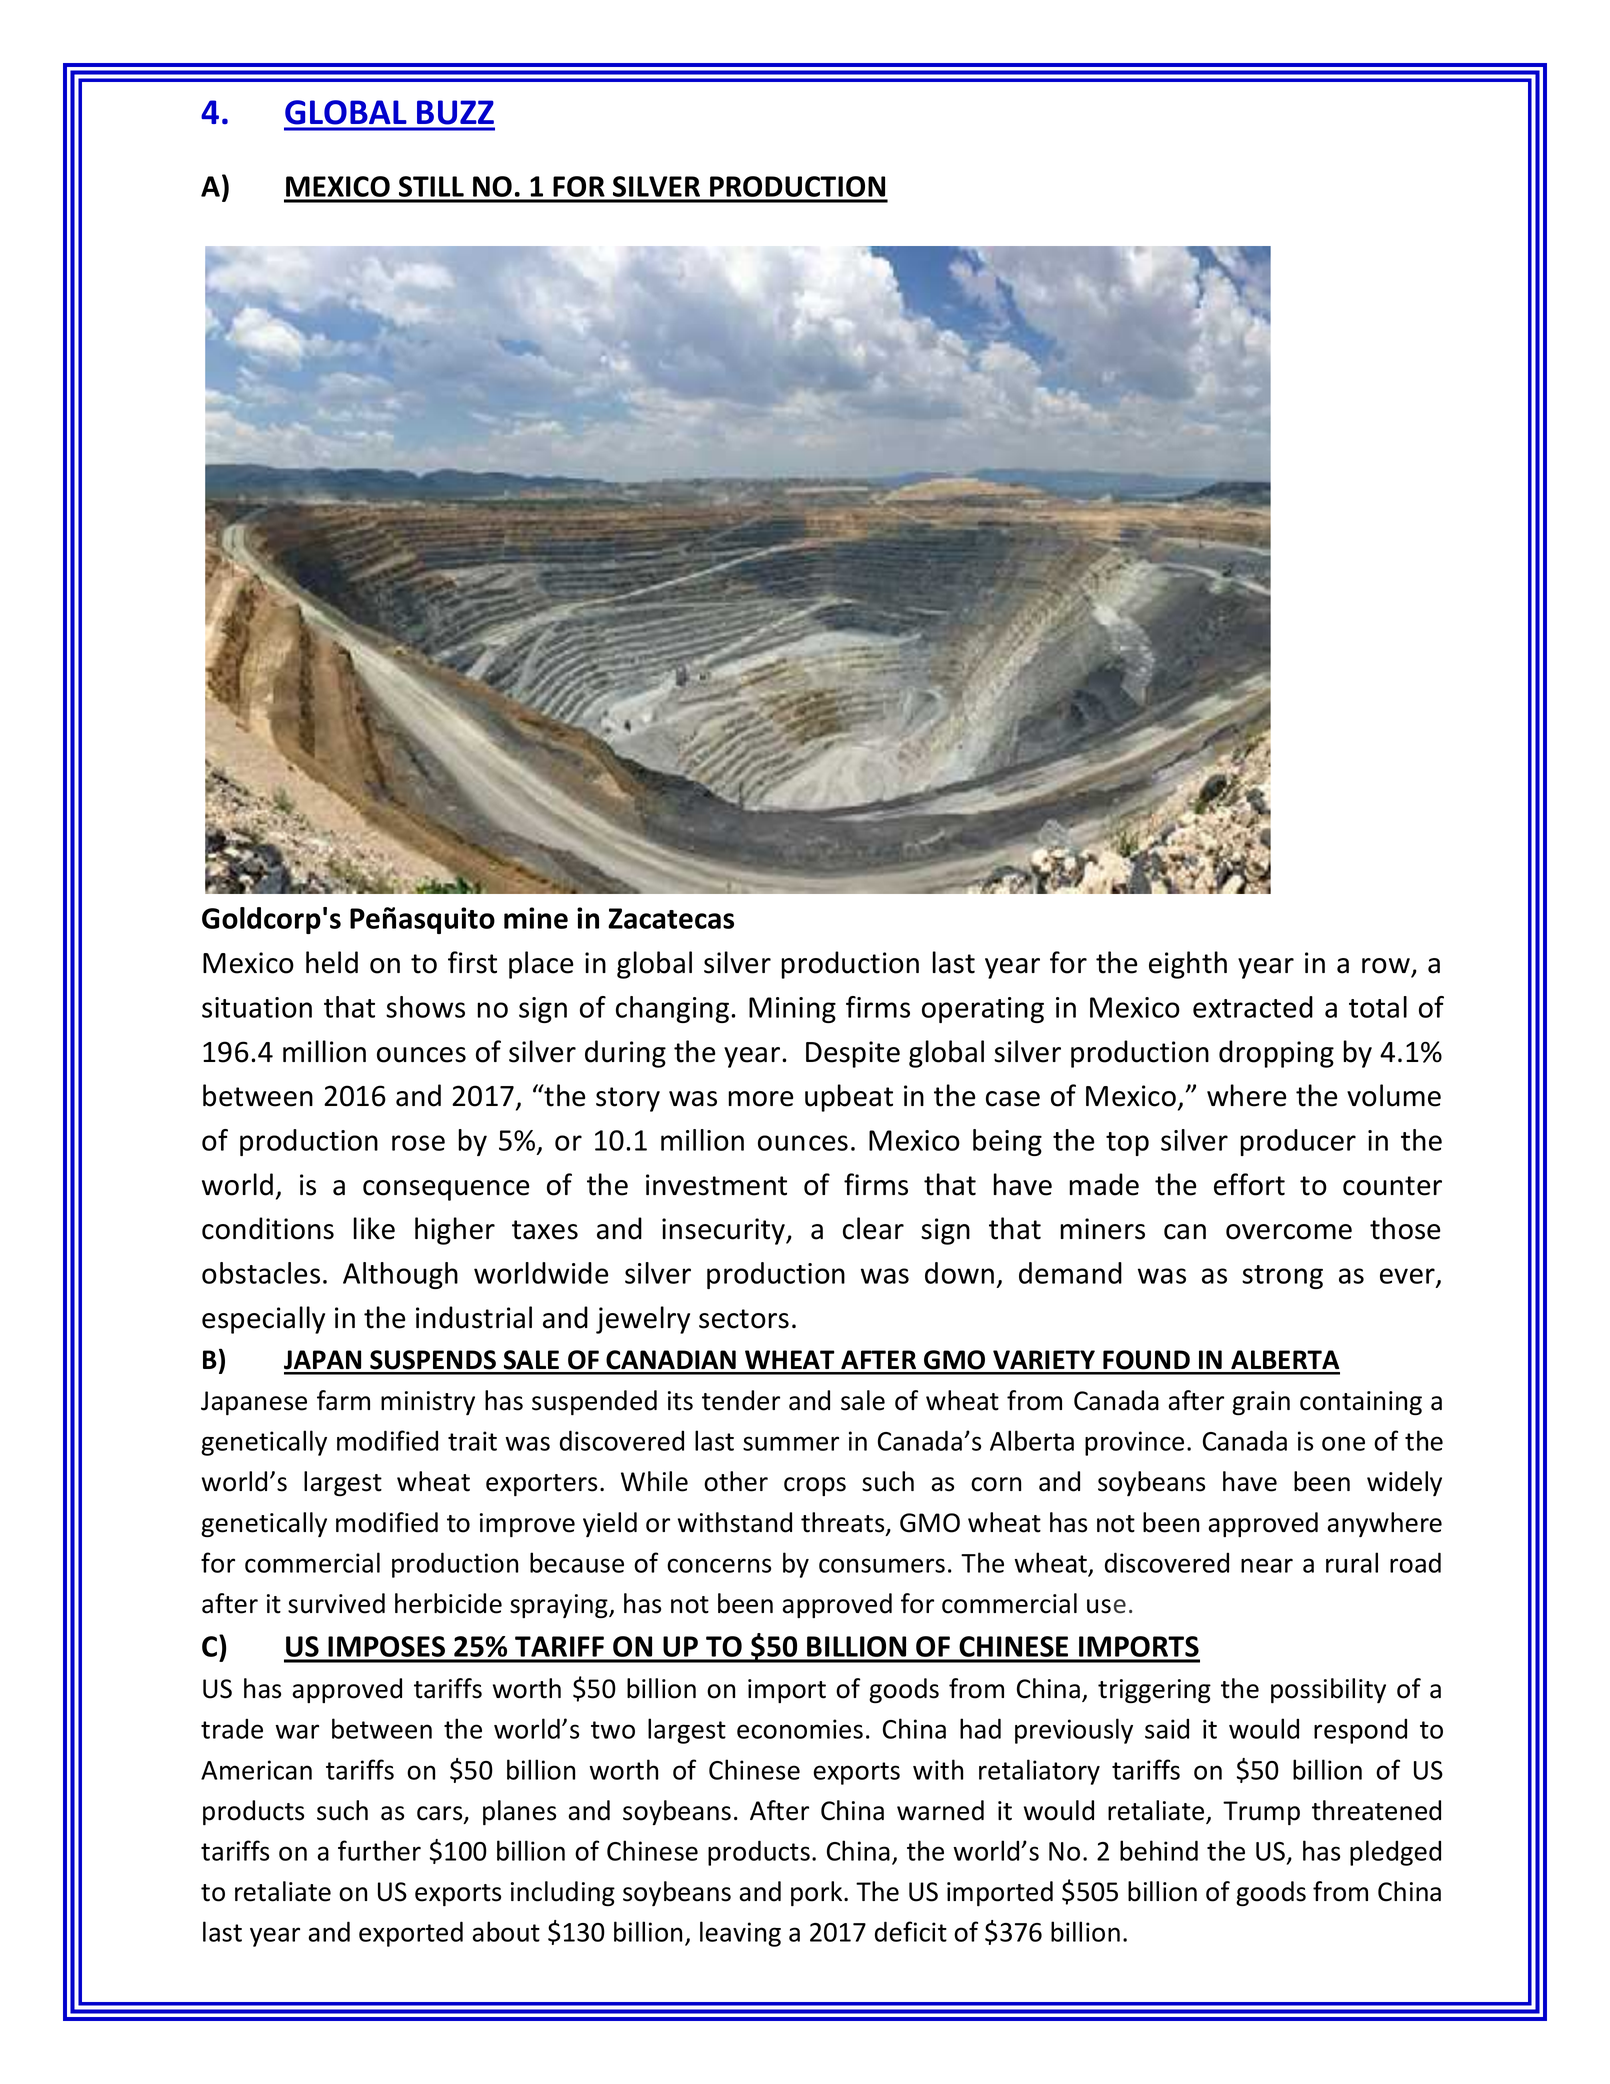  Describe the element at coordinates (1343, 1443) in the page. I see `one` at that location.
